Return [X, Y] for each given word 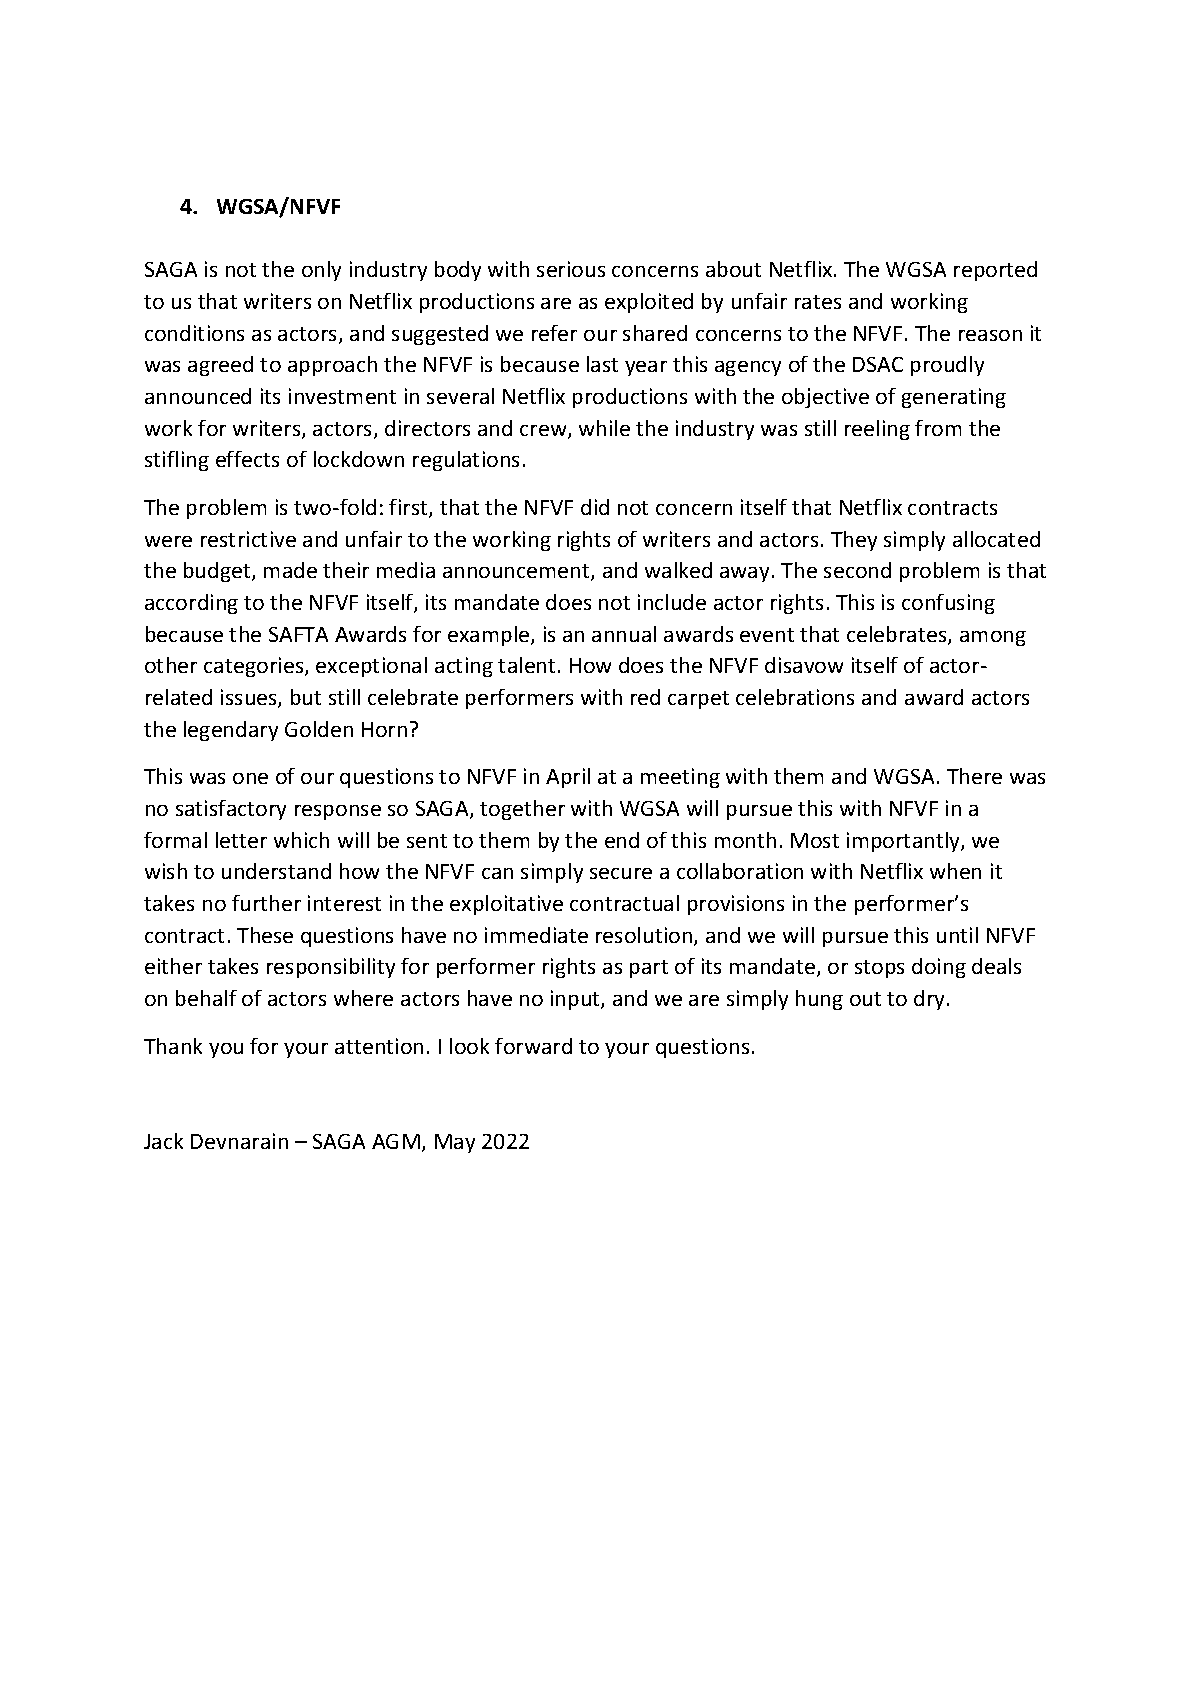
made [290, 570]
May [455, 1143]
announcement [517, 572]
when [955, 871]
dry [931, 1000]
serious [571, 269]
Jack [163, 1141]
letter [241, 840]
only [321, 271]
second [857, 570]
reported [995, 271]
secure [621, 873]
